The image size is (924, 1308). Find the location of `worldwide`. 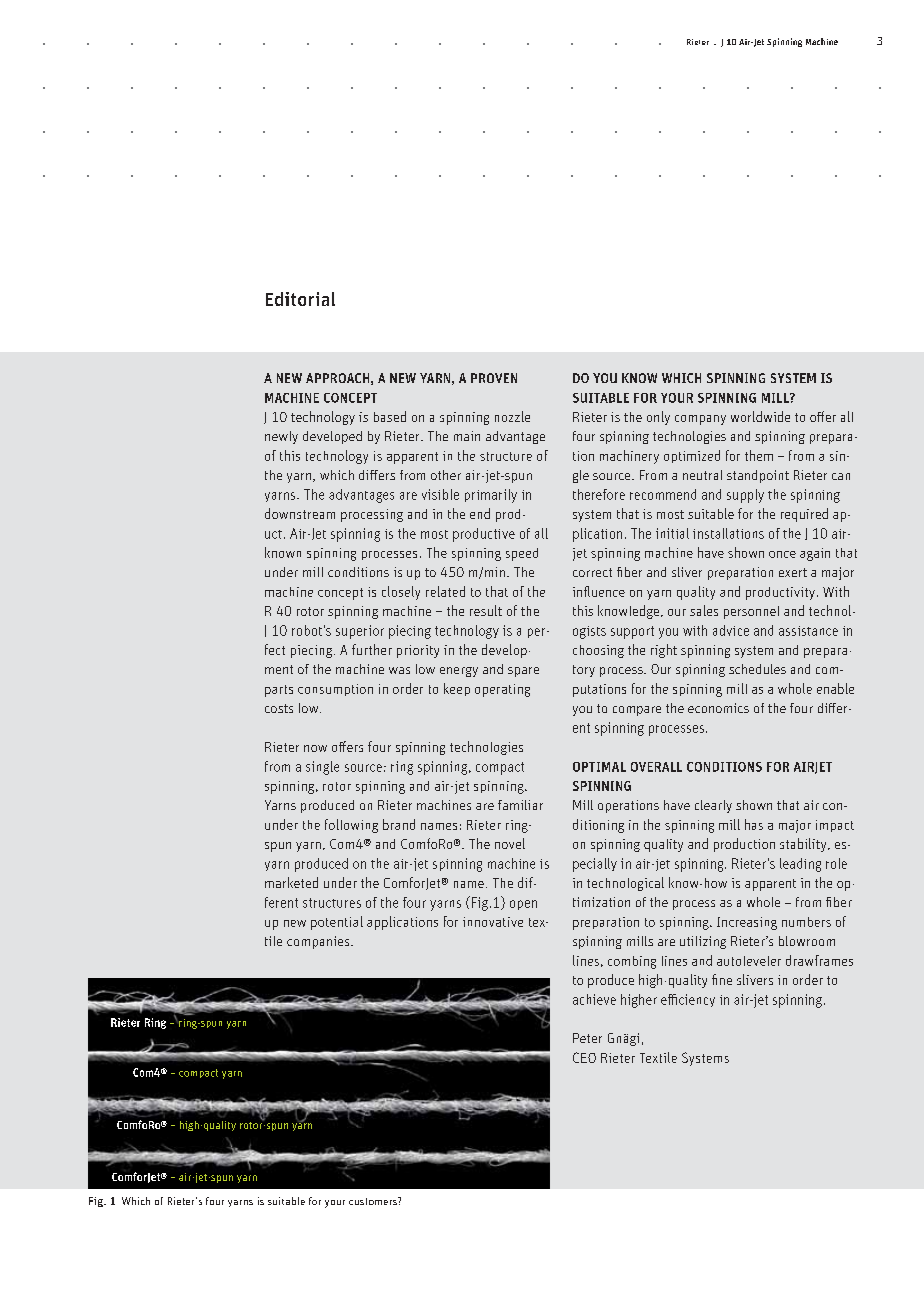

worldwide is located at coordinates (760, 416).
